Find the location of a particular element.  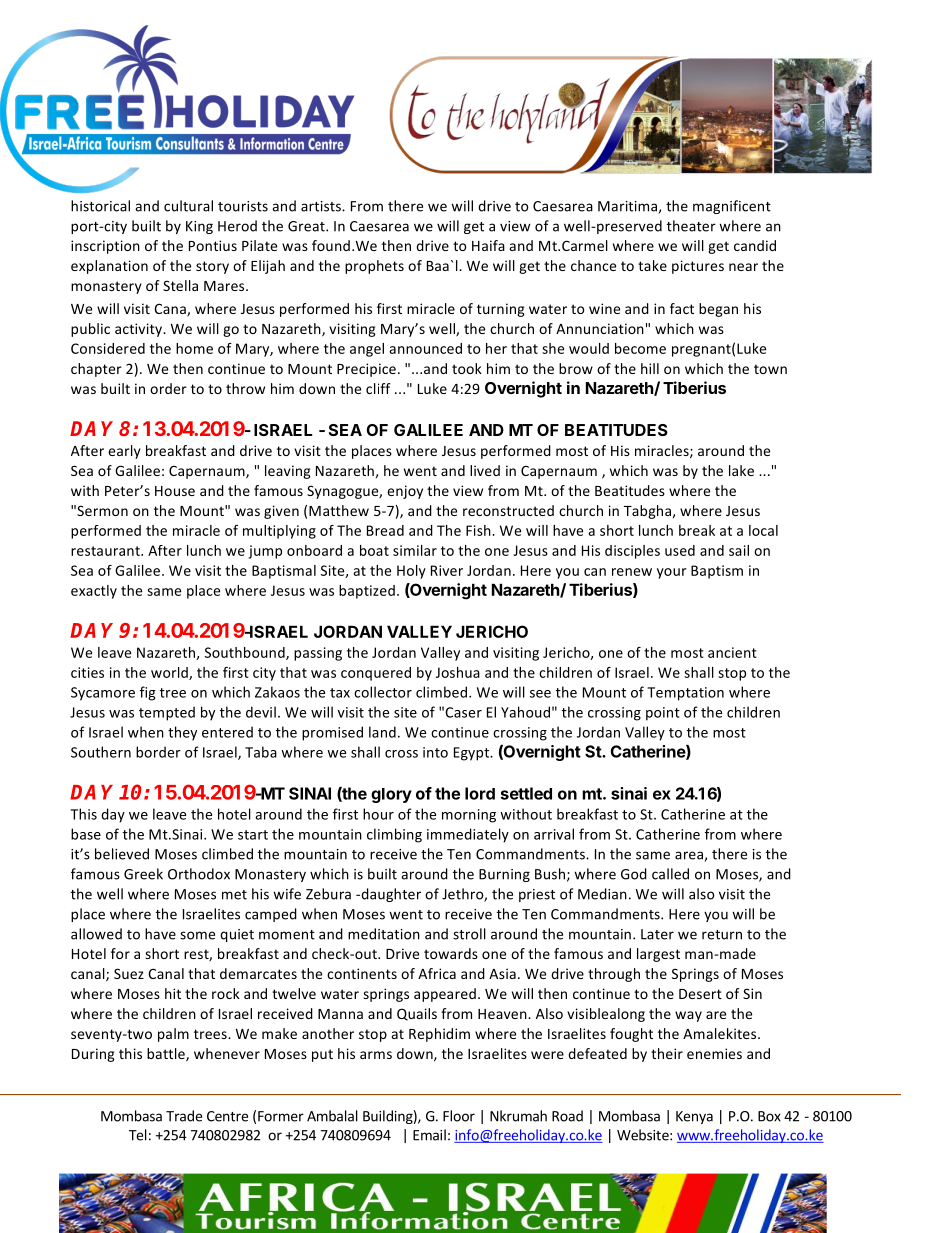

Floor is located at coordinates (459, 1116).
